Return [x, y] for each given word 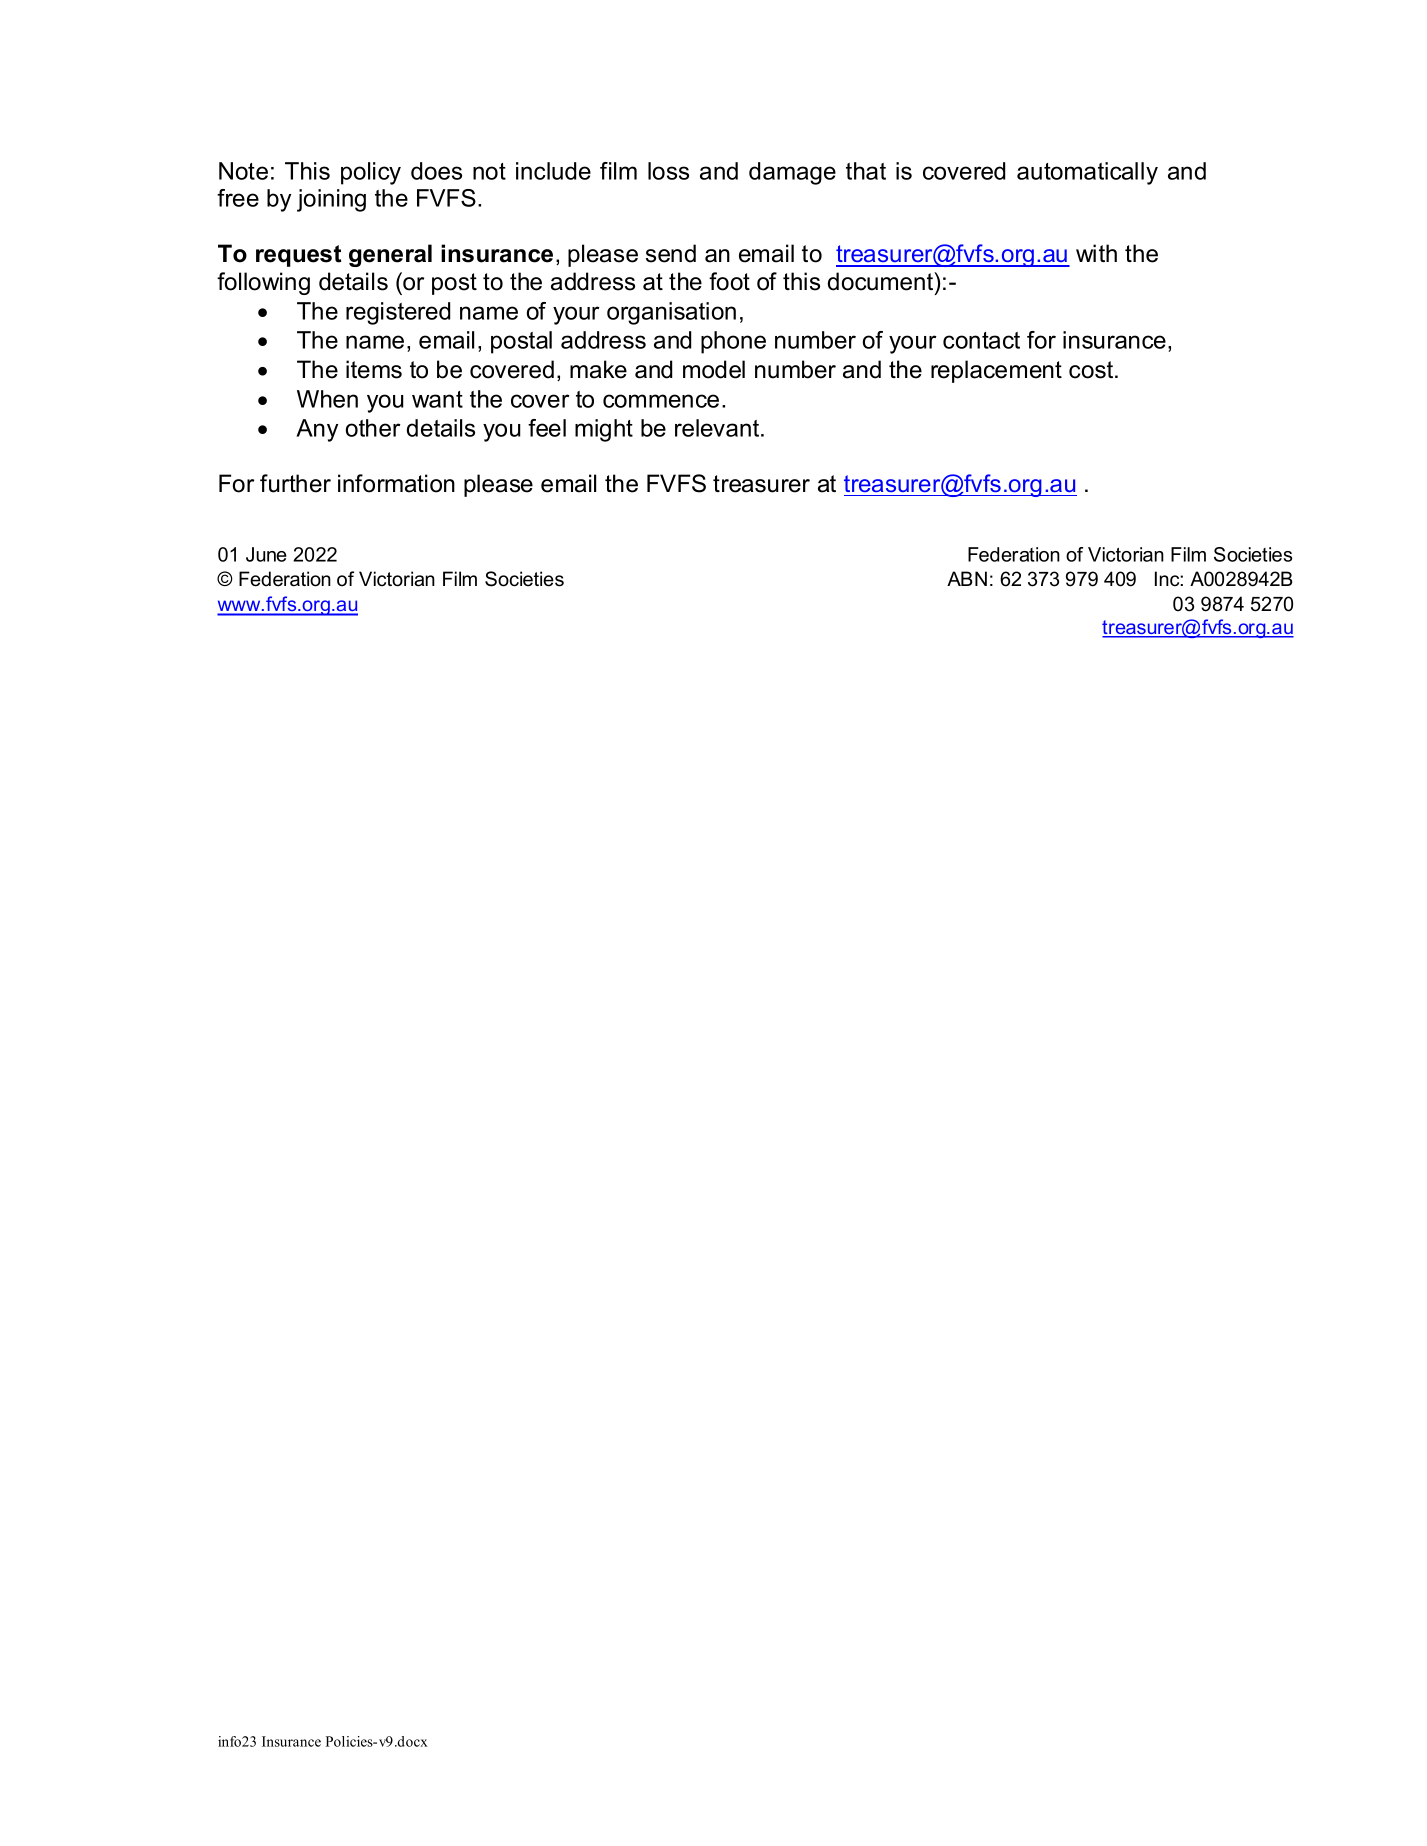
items [374, 369]
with [1096, 253]
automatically [1087, 173]
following [263, 283]
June [266, 554]
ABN [967, 578]
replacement [996, 371]
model [714, 369]
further [295, 483]
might [604, 430]
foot [729, 281]
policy [371, 173]
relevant [718, 428]
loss [668, 171]
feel [547, 428]
